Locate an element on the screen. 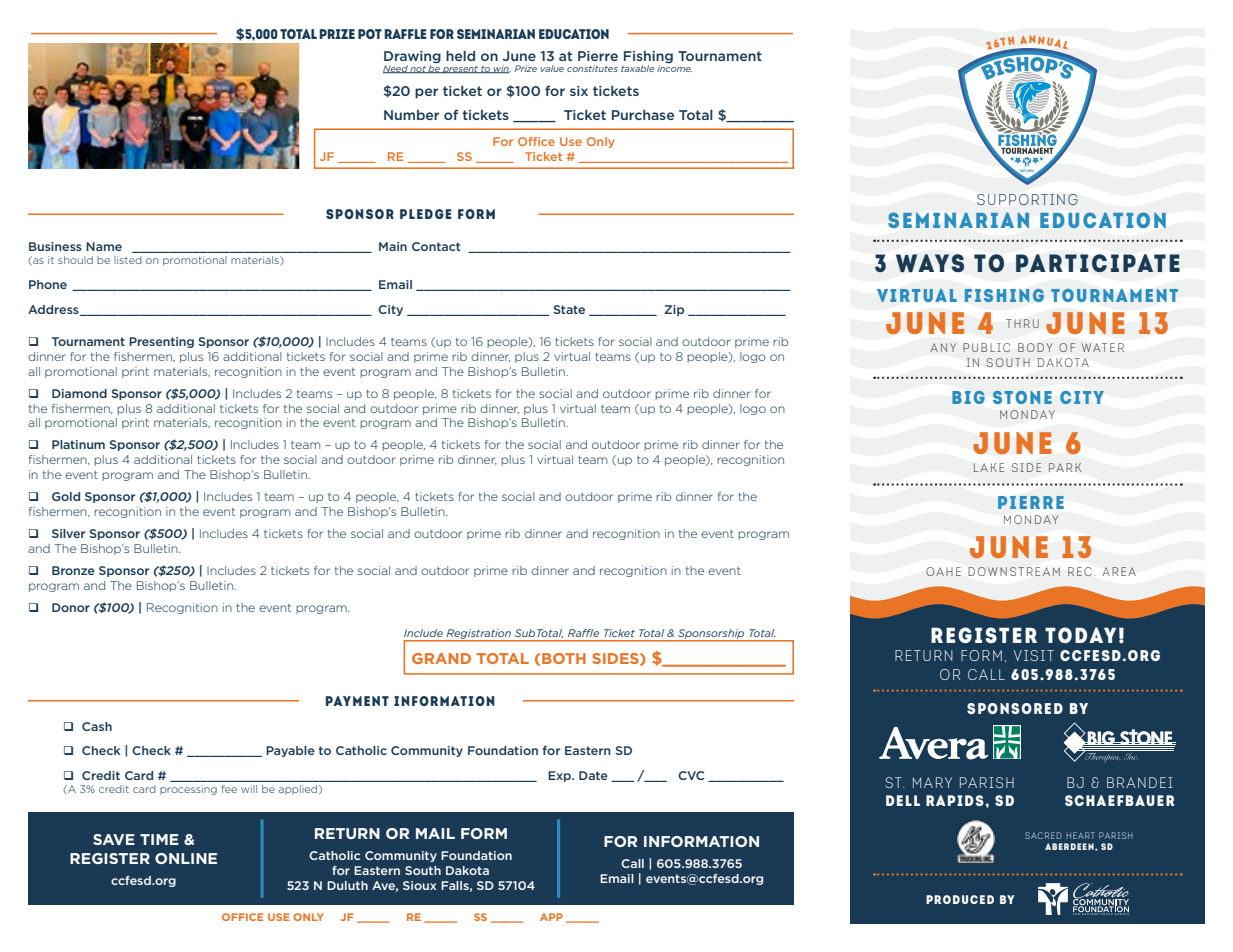  Registration is located at coordinates (478, 635).
